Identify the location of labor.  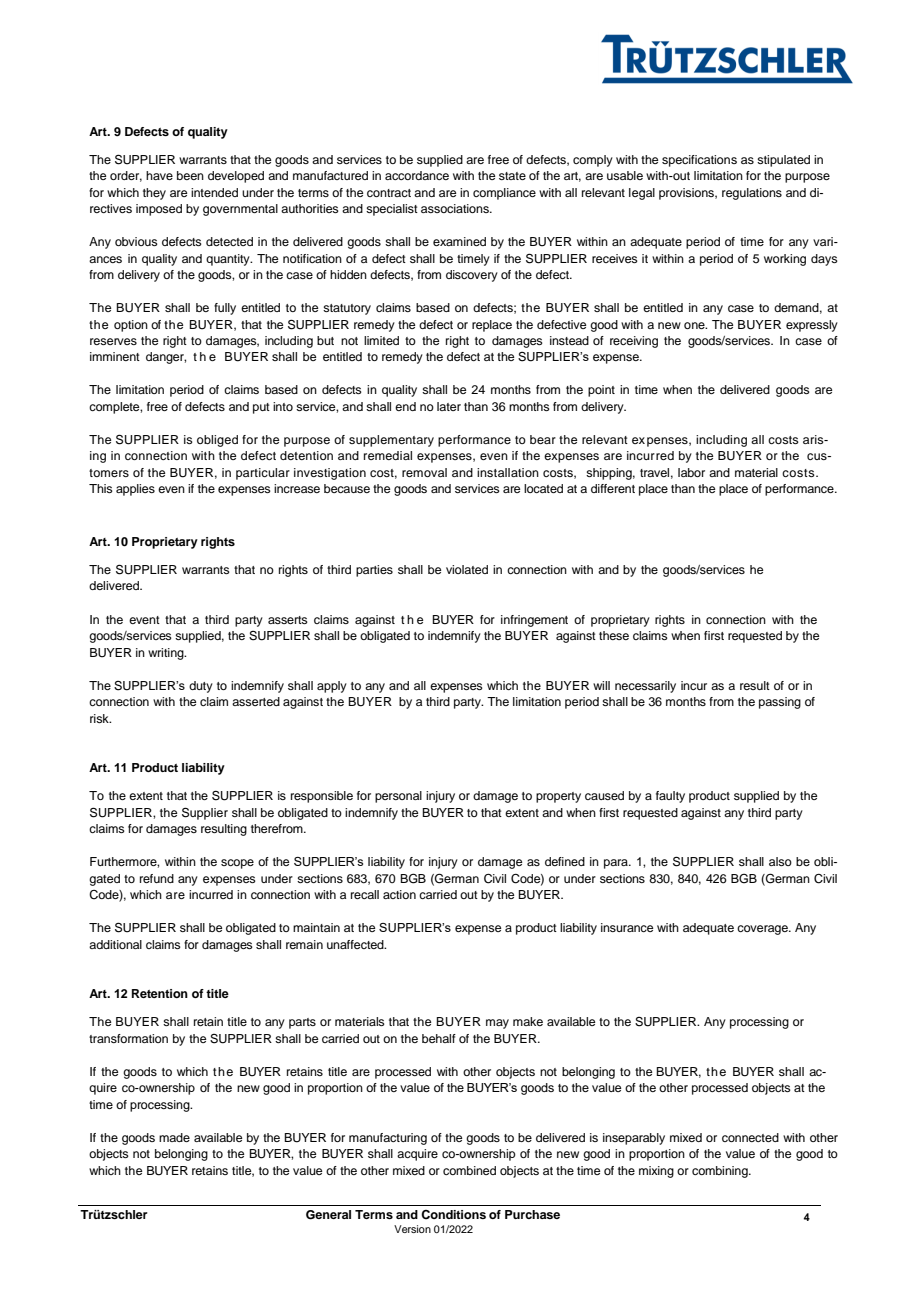
(691, 472).
